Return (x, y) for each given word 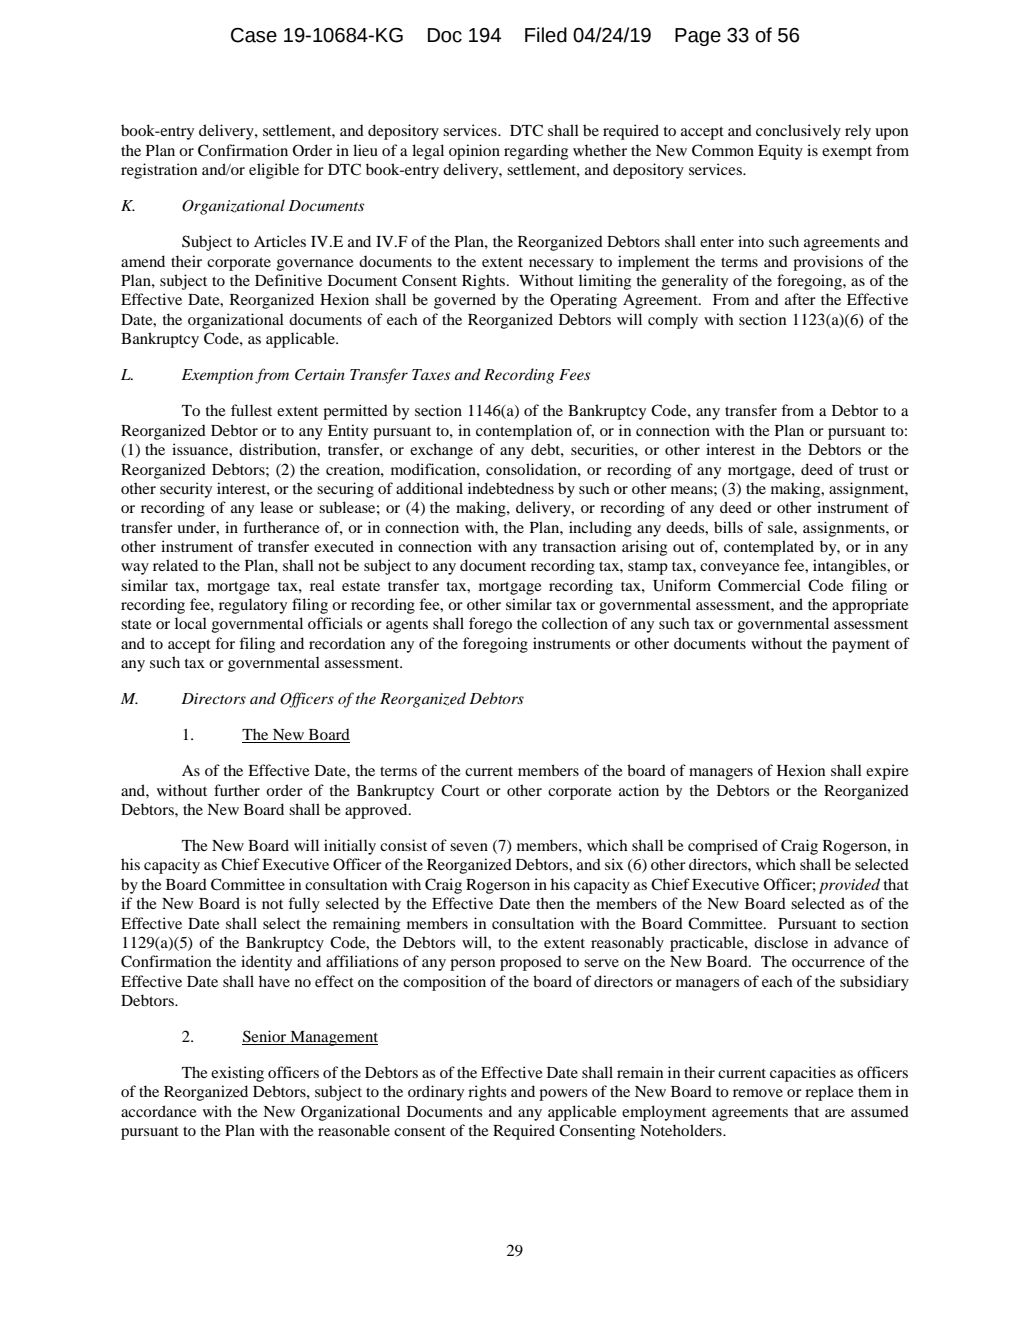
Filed (546, 35)
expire (887, 772)
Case (254, 35)
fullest (251, 410)
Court (460, 790)
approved (377, 811)
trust (874, 470)
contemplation (524, 432)
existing (237, 1074)
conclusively (798, 132)
